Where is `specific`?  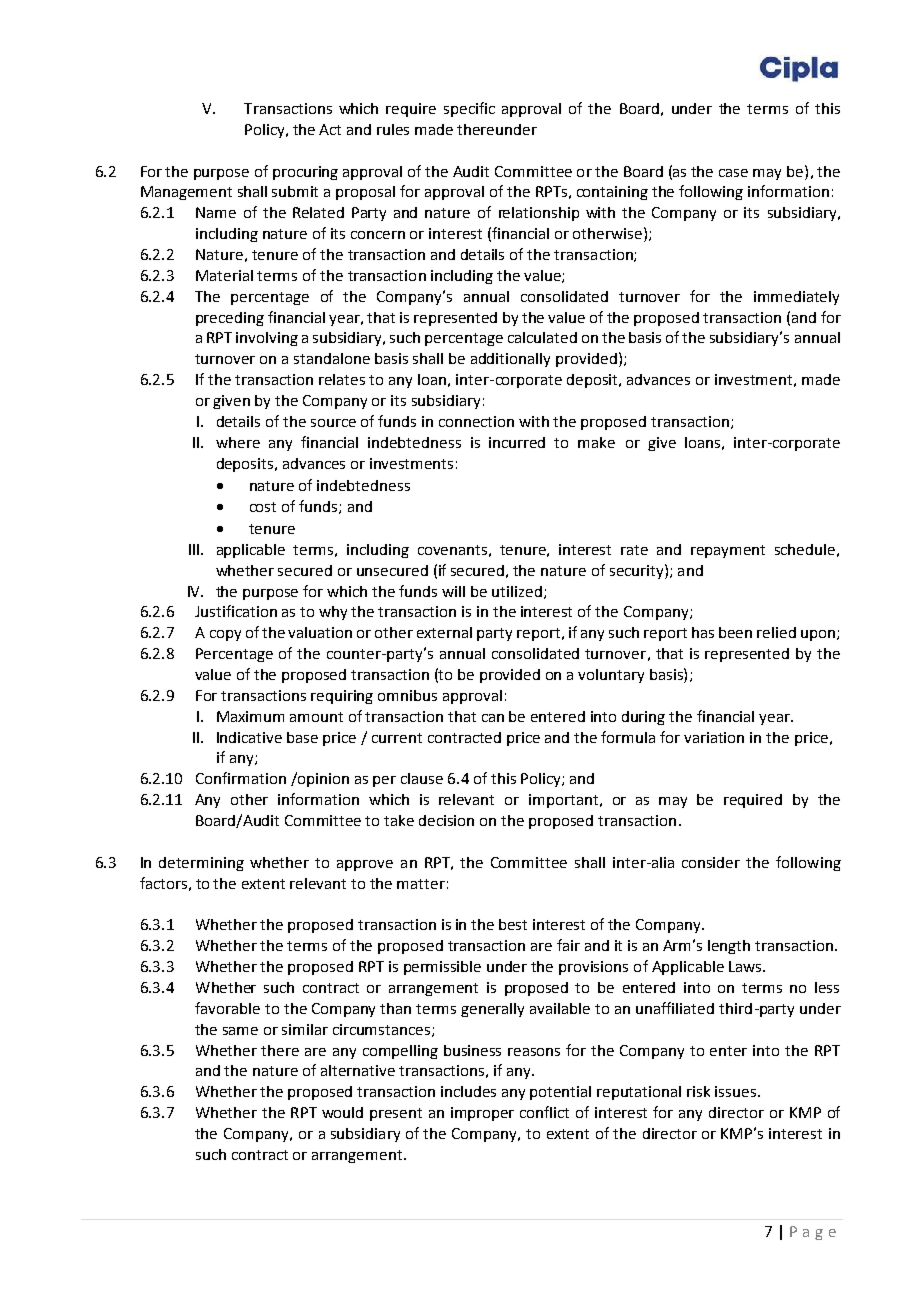
specific is located at coordinates (469, 109).
